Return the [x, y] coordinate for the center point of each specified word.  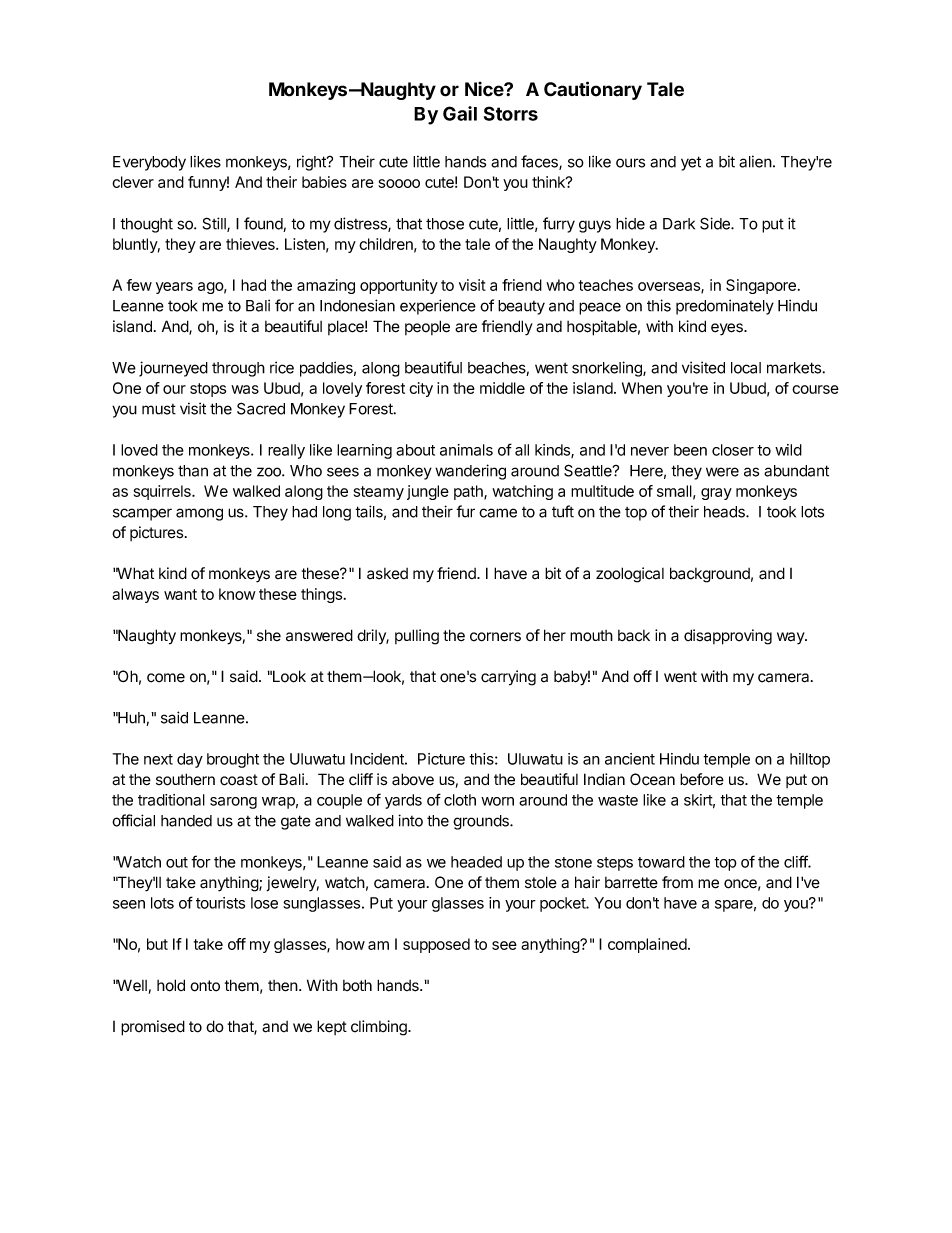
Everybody [149, 163]
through [238, 369]
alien [755, 161]
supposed [436, 945]
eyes [728, 329]
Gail [460, 113]
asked [387, 574]
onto [205, 986]
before [702, 779]
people [427, 327]
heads [725, 512]
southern [185, 779]
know [237, 594]
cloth [460, 800]
